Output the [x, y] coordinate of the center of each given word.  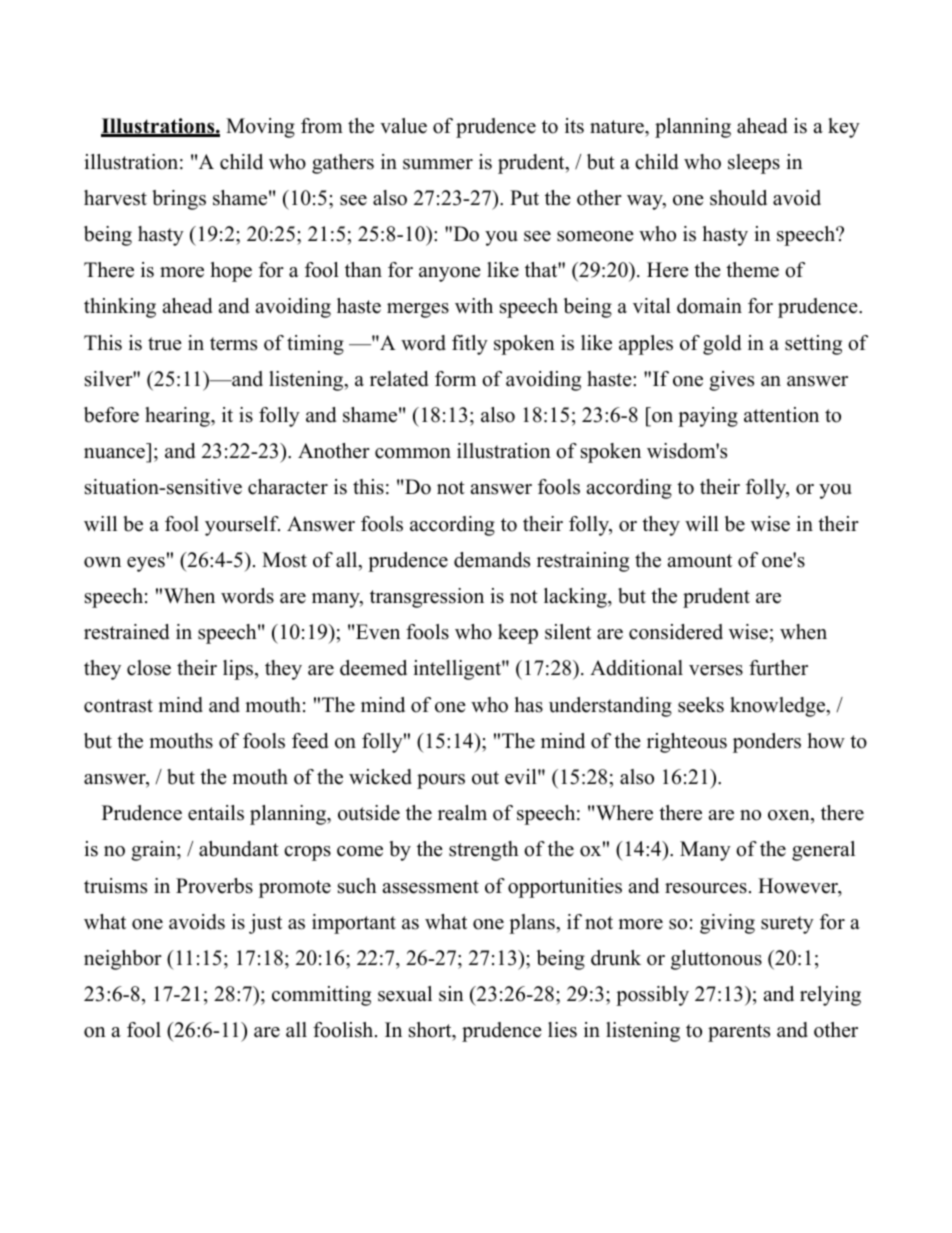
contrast [118, 706]
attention [781, 415]
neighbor [123, 960]
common [413, 453]
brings [179, 200]
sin [451, 994]
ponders [767, 743]
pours [441, 781]
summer [438, 164]
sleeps [754, 164]
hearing [178, 417]
